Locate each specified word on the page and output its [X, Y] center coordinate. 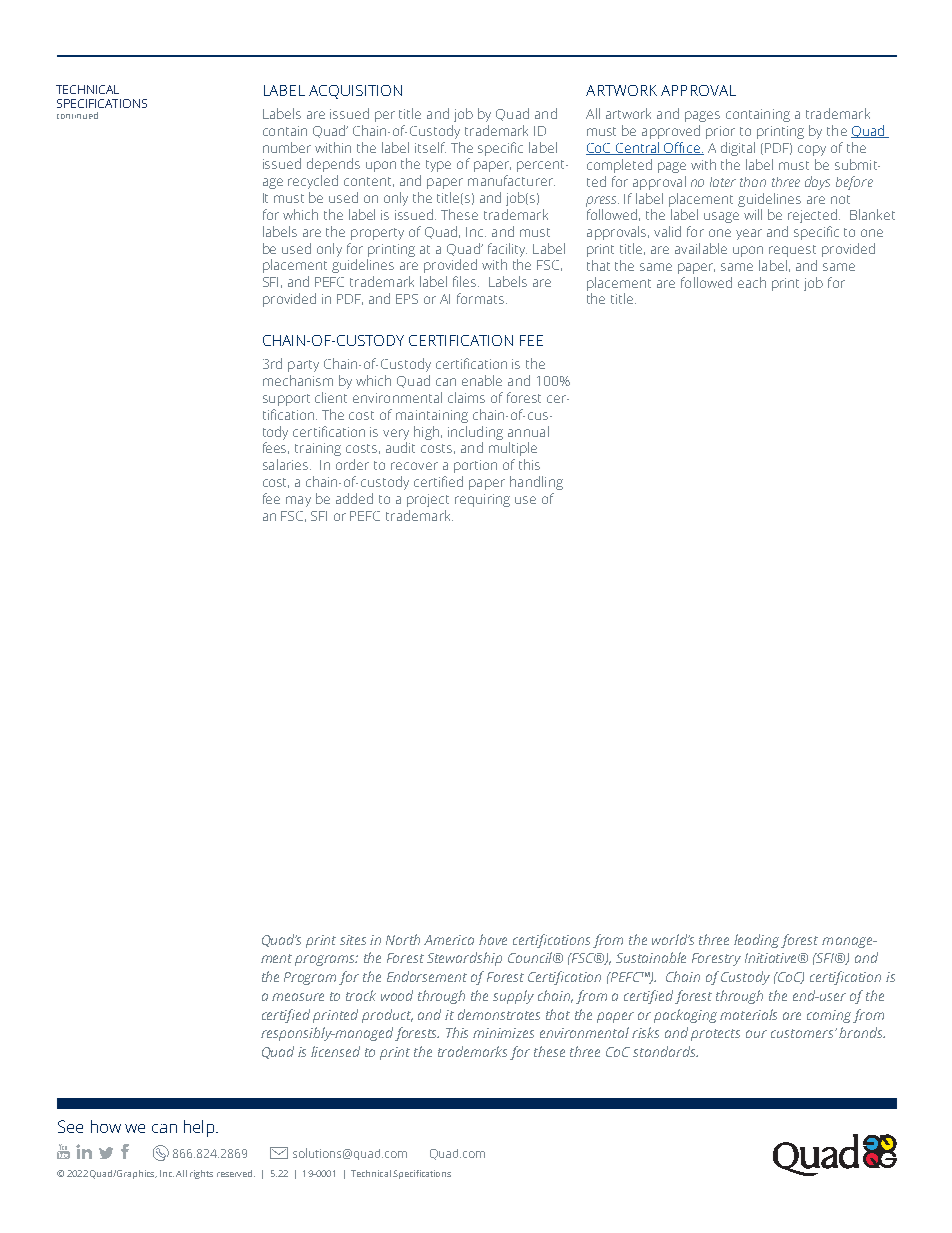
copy [812, 150]
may [298, 501]
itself [430, 147]
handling [536, 483]
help [199, 1128]
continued [77, 115]
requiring [482, 500]
